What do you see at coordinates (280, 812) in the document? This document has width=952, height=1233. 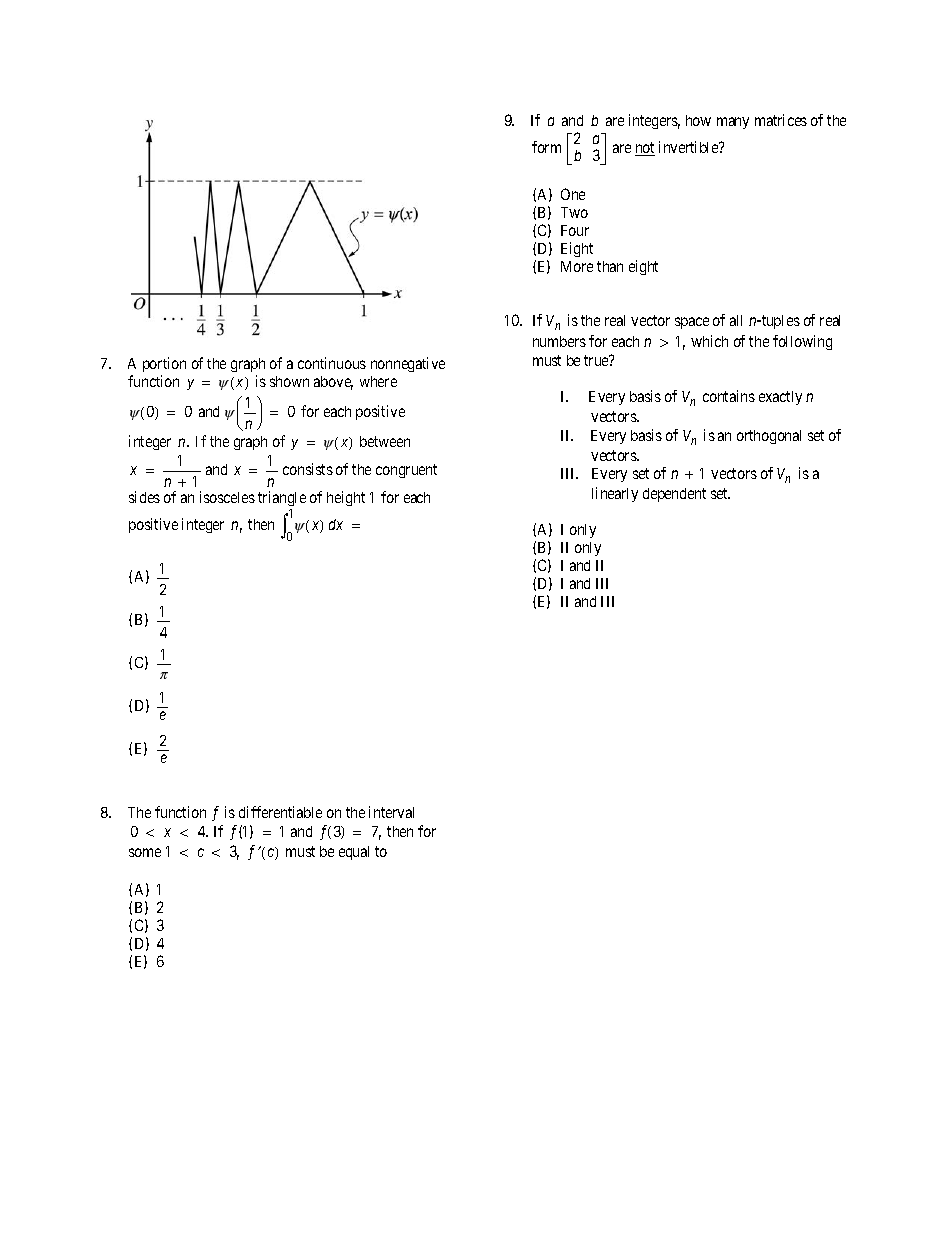 I see `differentiable` at bounding box center [280, 812].
